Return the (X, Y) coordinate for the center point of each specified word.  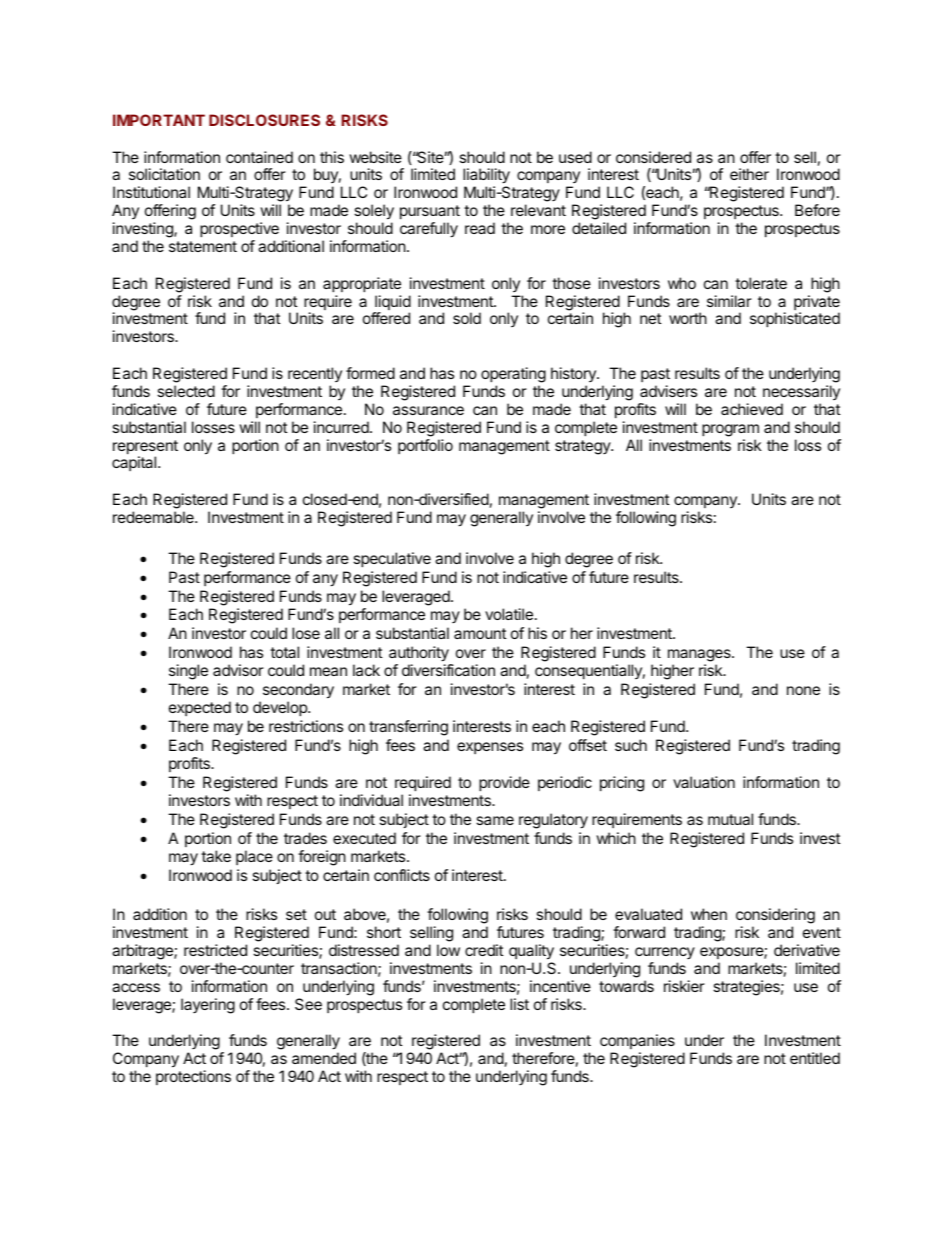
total (284, 652)
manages (700, 657)
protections (193, 1077)
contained (259, 157)
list (519, 1004)
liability (486, 177)
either (749, 174)
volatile (509, 614)
